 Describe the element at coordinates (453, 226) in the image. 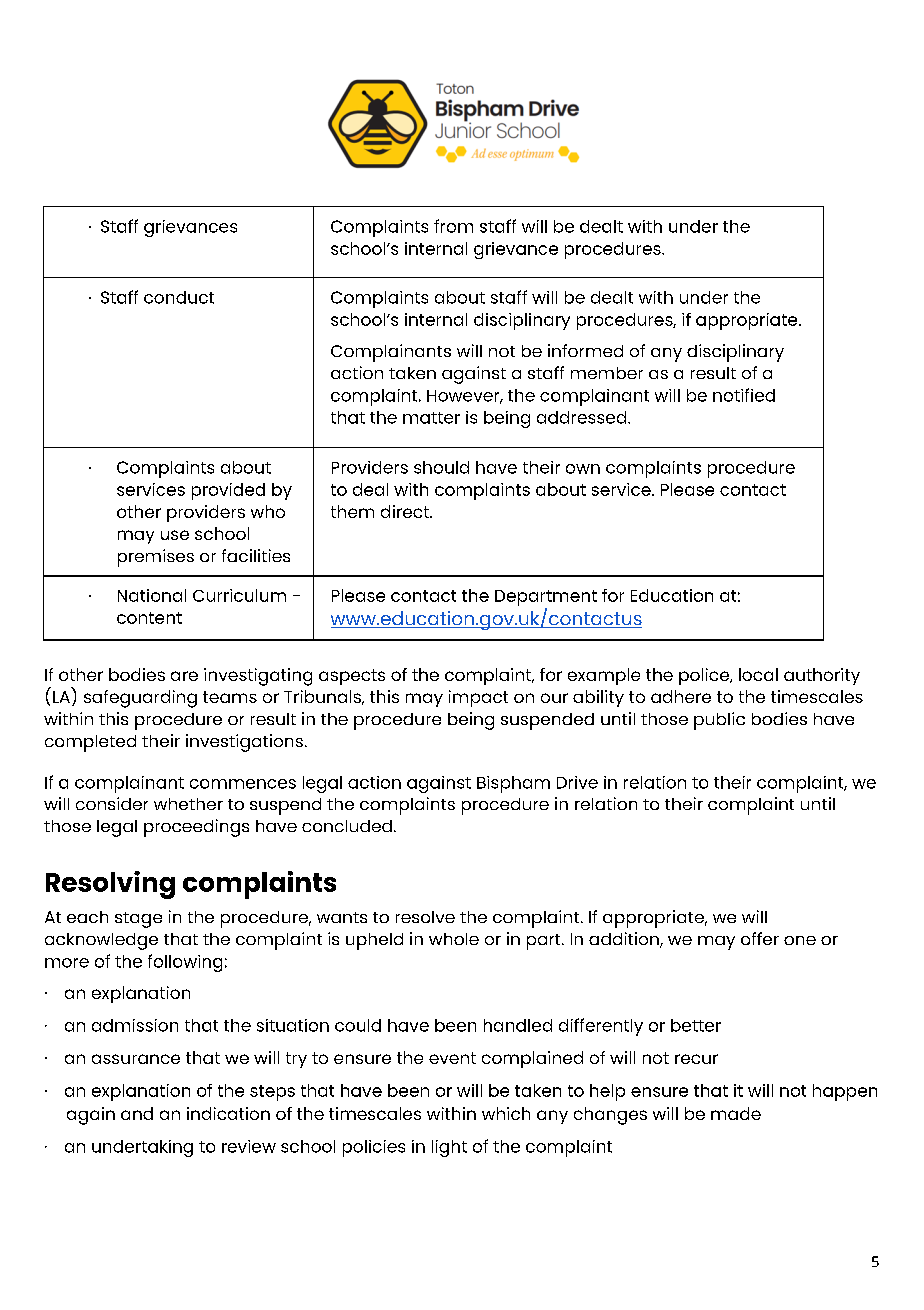

I see `from` at that location.
